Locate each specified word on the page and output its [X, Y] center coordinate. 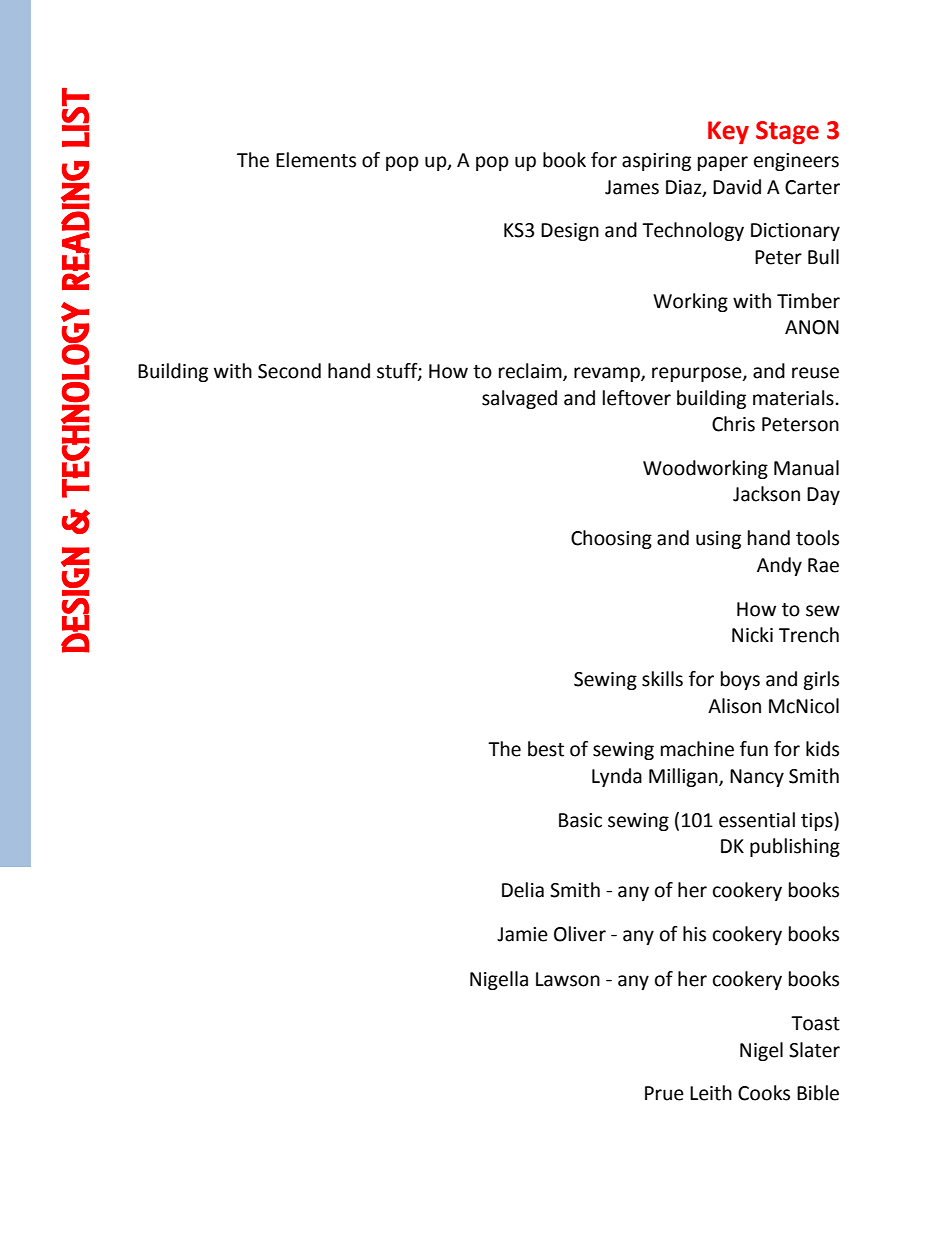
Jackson [766, 494]
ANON [812, 327]
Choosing [611, 539]
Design [570, 232]
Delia [523, 890]
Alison [734, 706]
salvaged [519, 399]
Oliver [580, 934]
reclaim [531, 372]
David [737, 187]
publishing [795, 847]
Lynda [617, 777]
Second [289, 371]
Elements [316, 160]
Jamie [522, 934]
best [546, 749]
